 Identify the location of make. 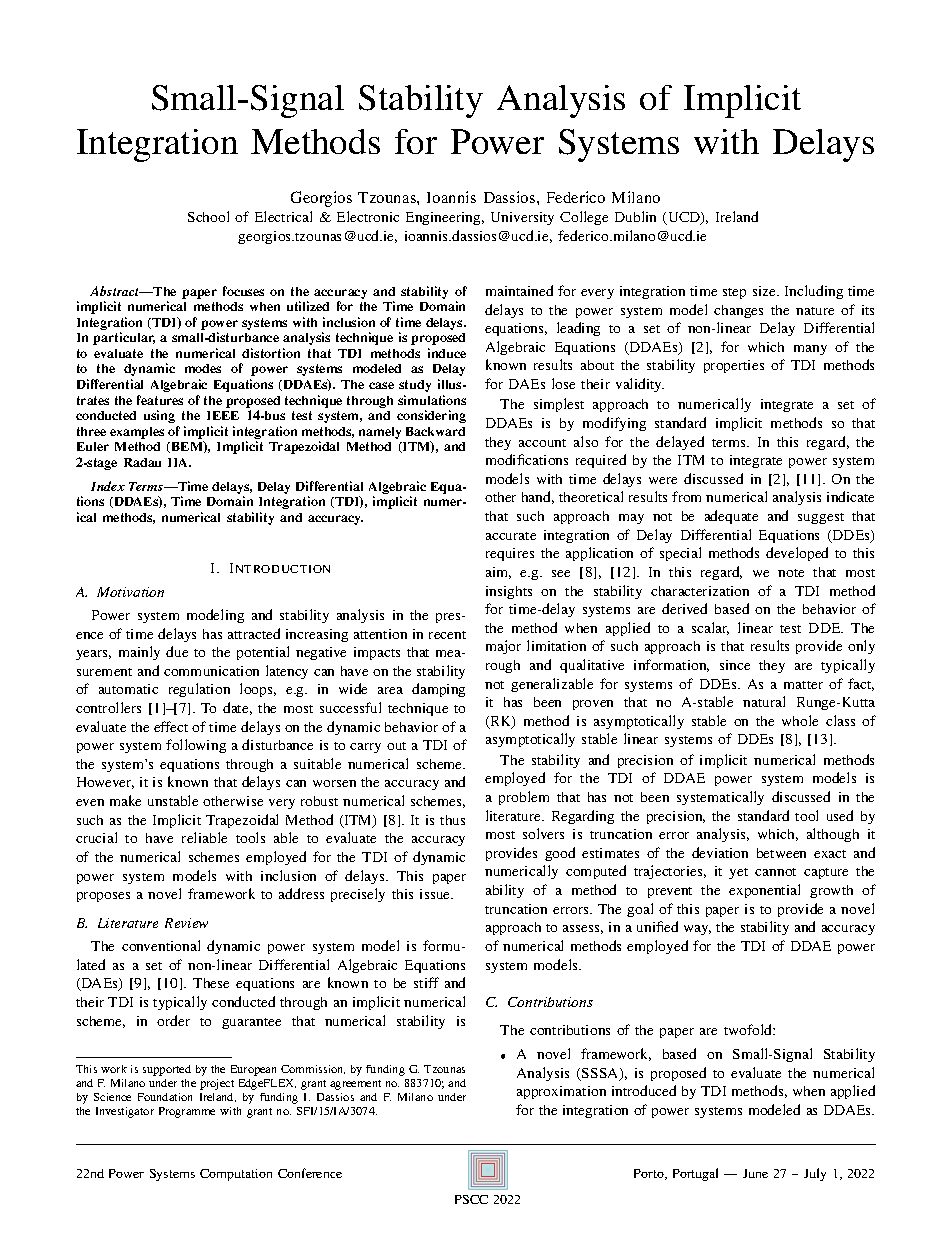
(125, 800).
